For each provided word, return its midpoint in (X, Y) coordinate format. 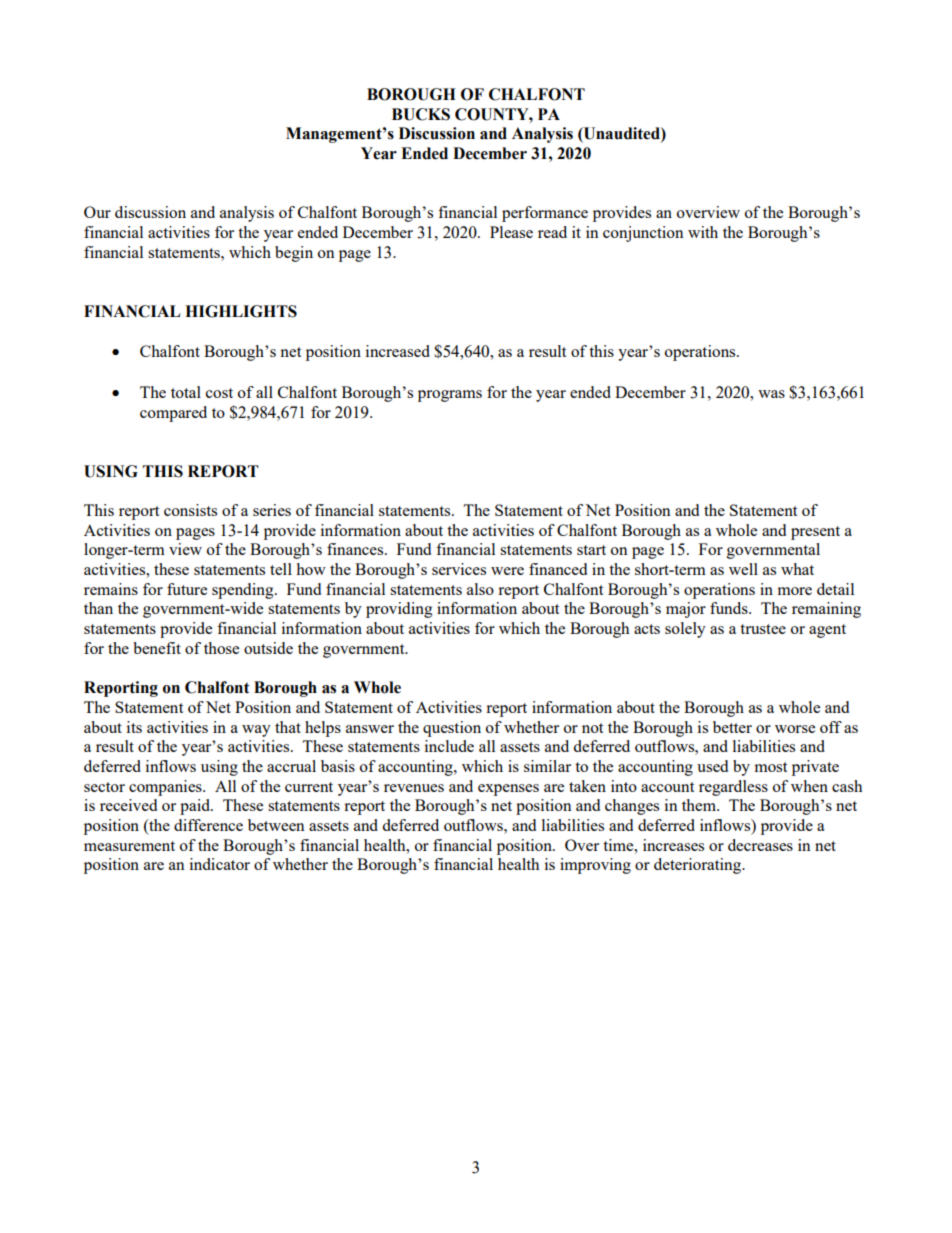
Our (97, 212)
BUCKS (421, 114)
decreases (760, 845)
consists (190, 510)
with (703, 232)
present (815, 533)
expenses (508, 790)
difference (208, 825)
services (459, 569)
